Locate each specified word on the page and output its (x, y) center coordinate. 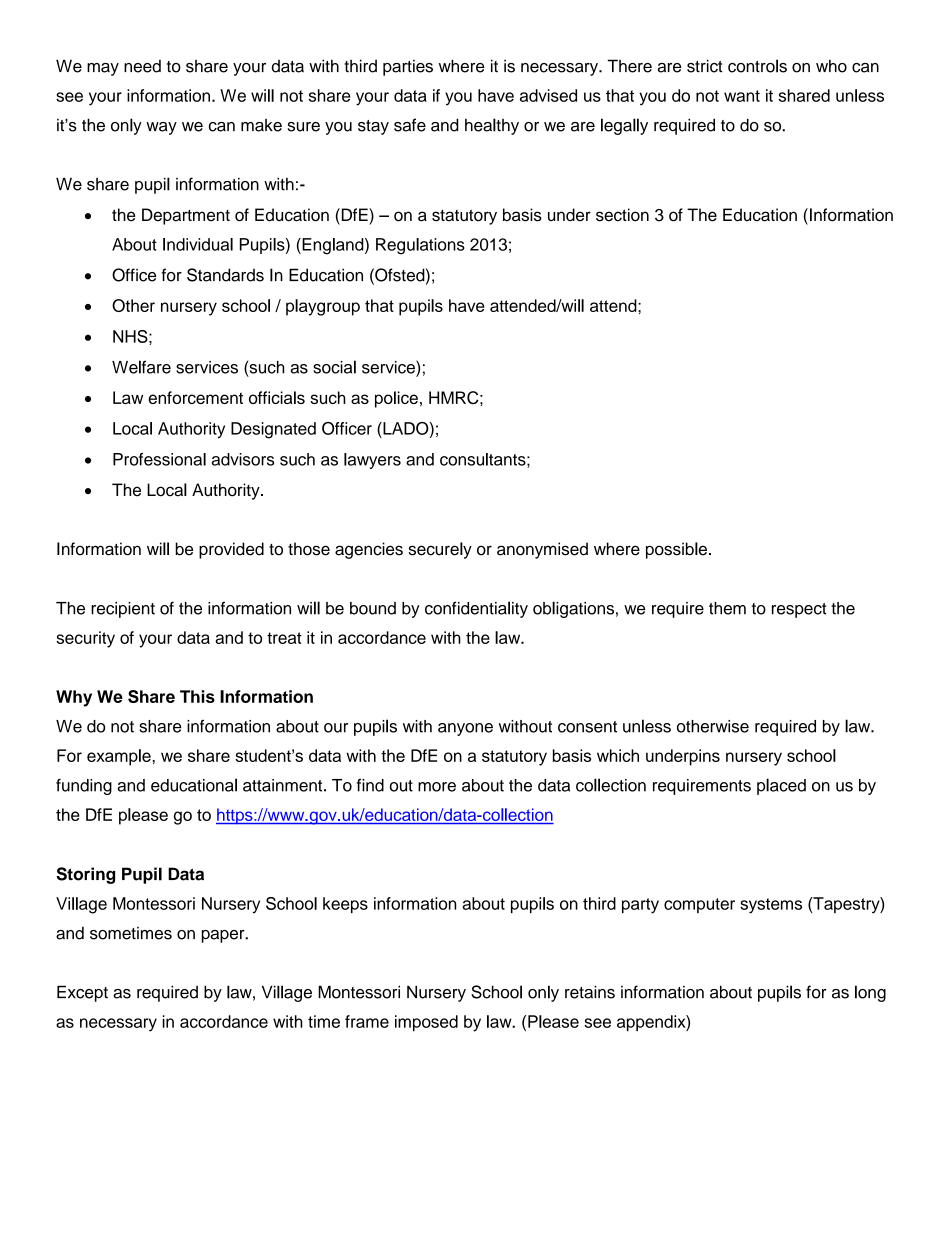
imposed (426, 1023)
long (870, 993)
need (142, 66)
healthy (492, 126)
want (742, 96)
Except (82, 993)
